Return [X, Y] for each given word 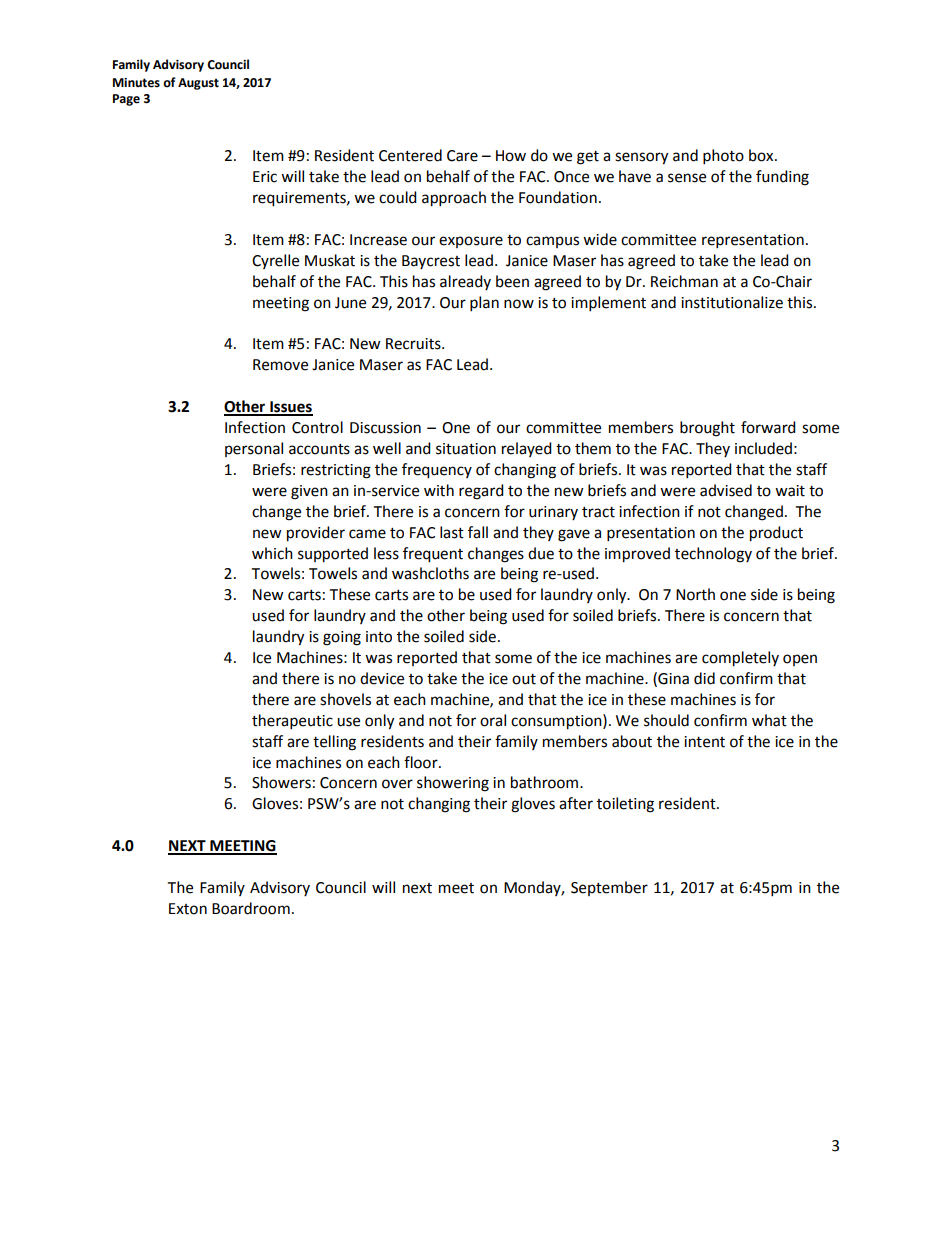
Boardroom [251, 908]
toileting [625, 805]
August [198, 84]
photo [723, 157]
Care [462, 156]
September [609, 888]
